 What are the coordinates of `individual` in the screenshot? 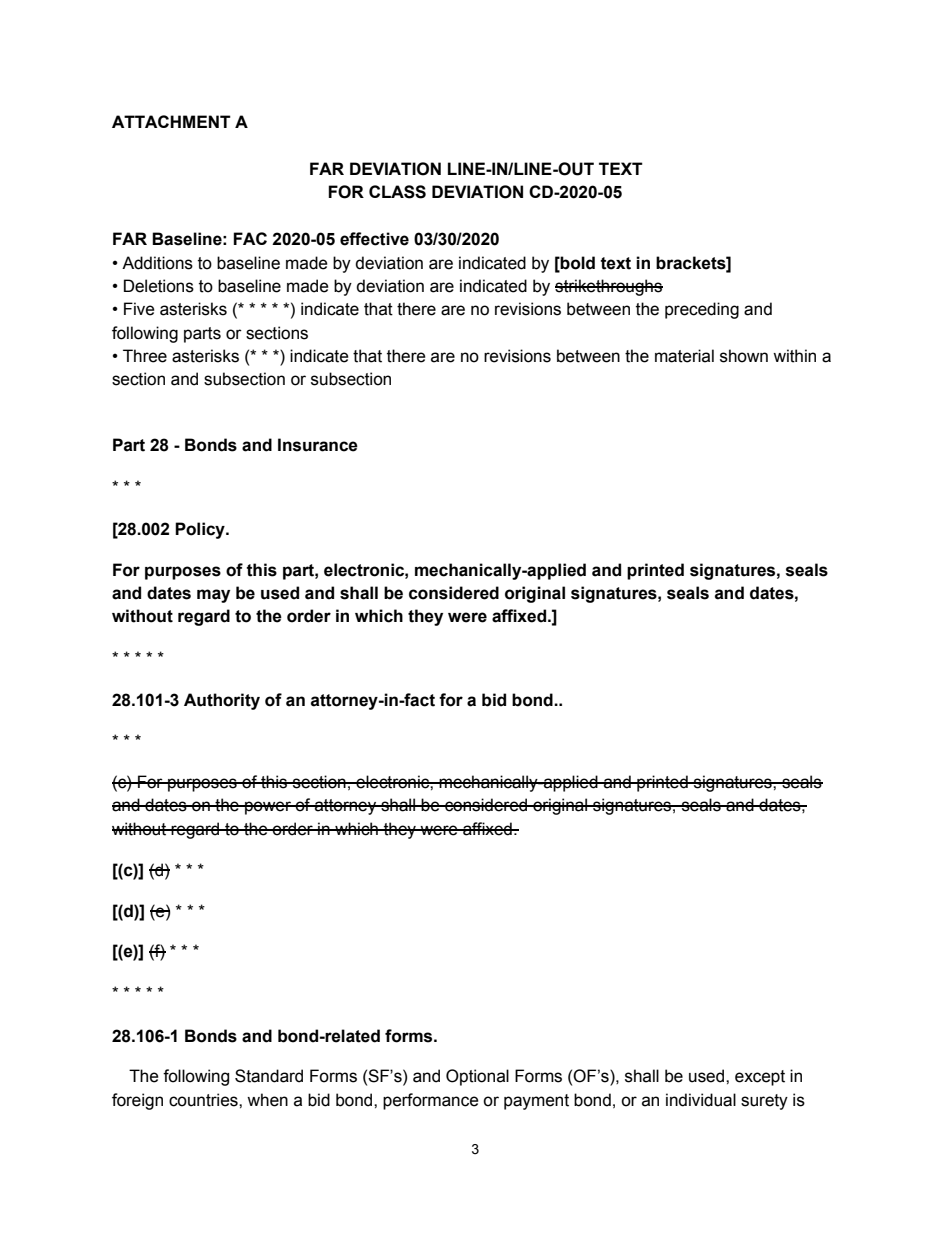 It's located at (701, 1100).
